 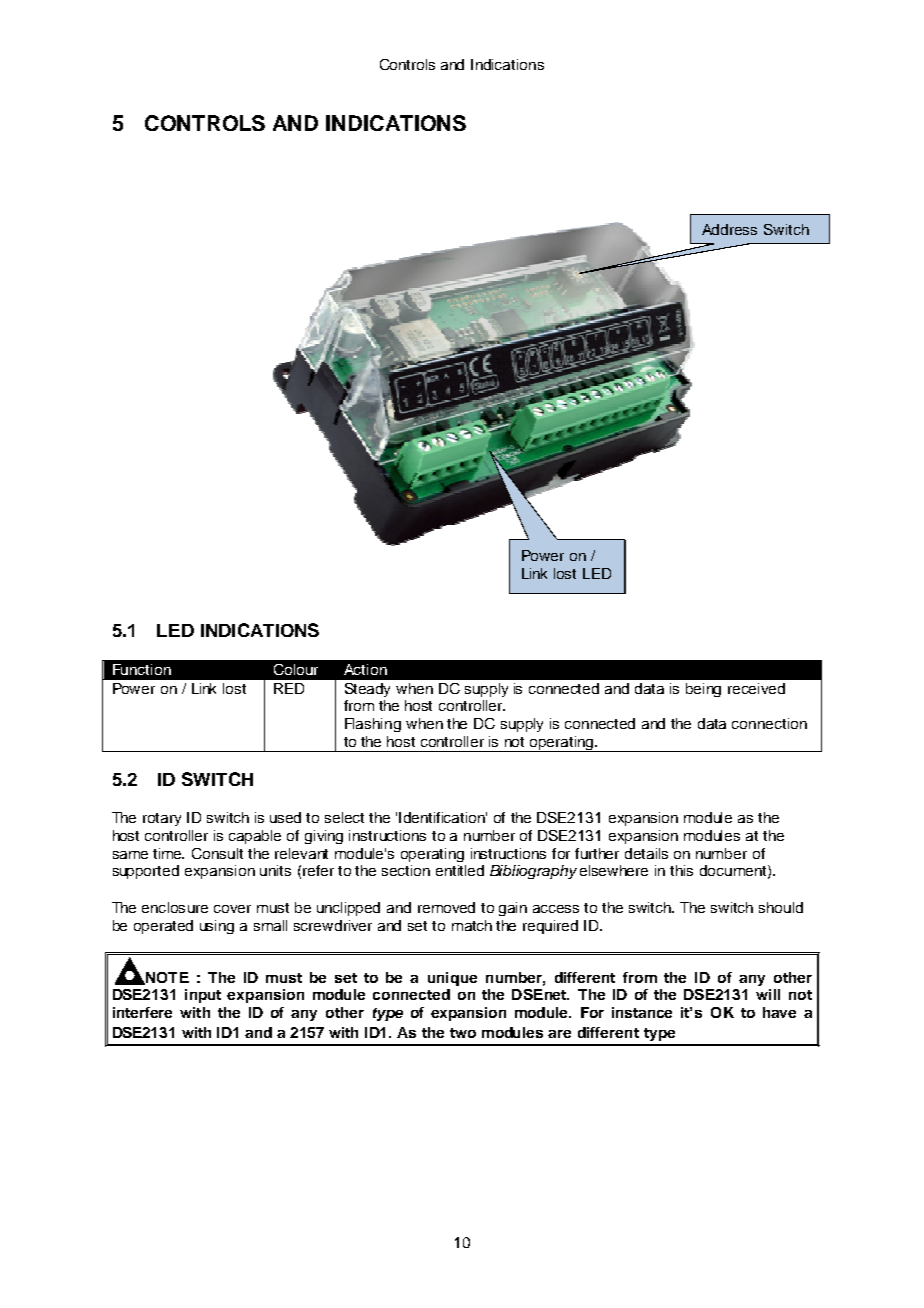 What do you see at coordinates (203, 996) in the screenshot?
I see `input` at bounding box center [203, 996].
